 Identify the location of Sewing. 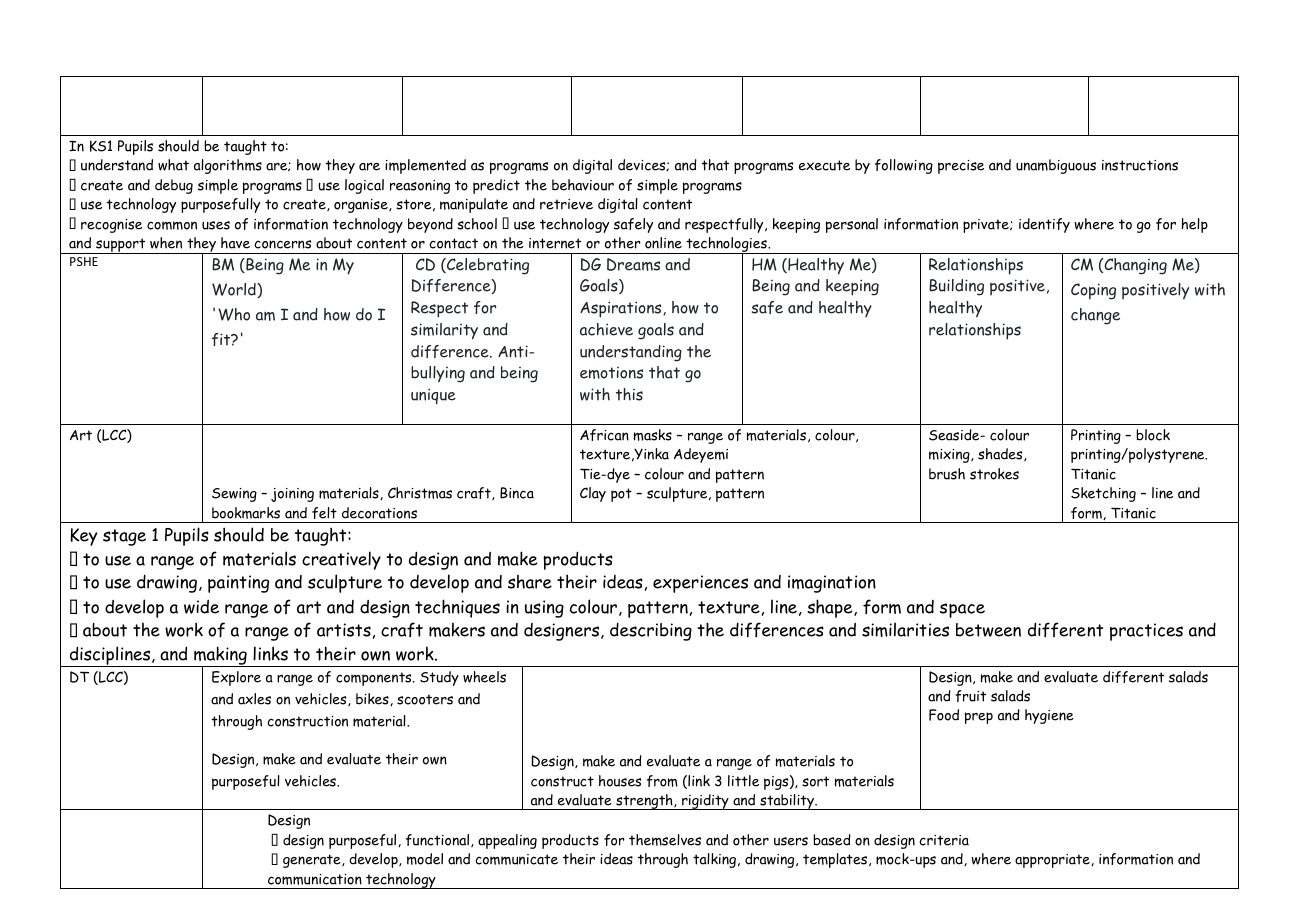
(234, 495).
